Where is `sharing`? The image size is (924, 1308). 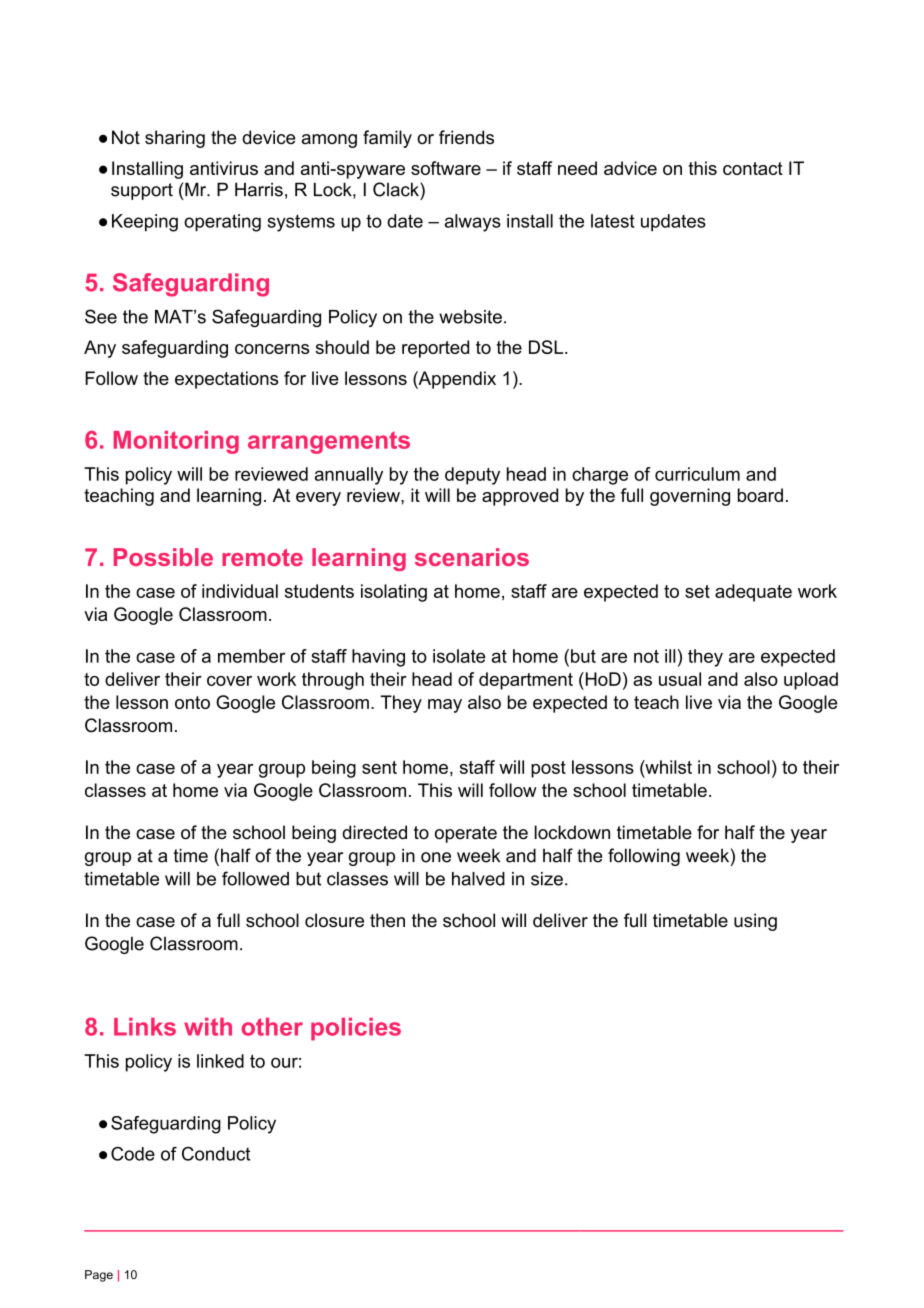
sharing is located at coordinates (175, 139).
